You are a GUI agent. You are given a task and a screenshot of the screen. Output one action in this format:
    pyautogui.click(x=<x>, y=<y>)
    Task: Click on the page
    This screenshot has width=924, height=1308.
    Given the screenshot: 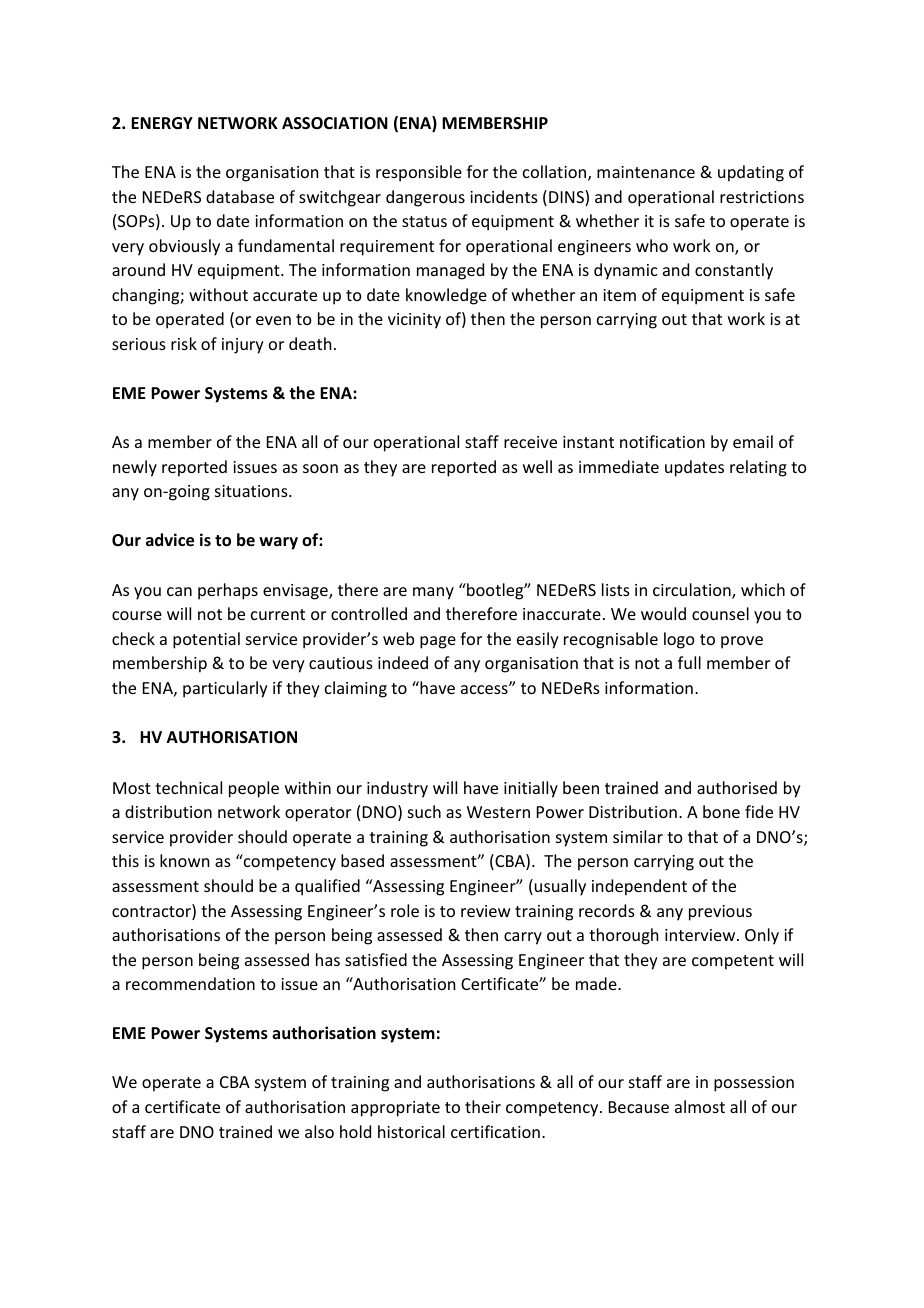 What is the action you would take?
    pyautogui.click(x=438, y=642)
